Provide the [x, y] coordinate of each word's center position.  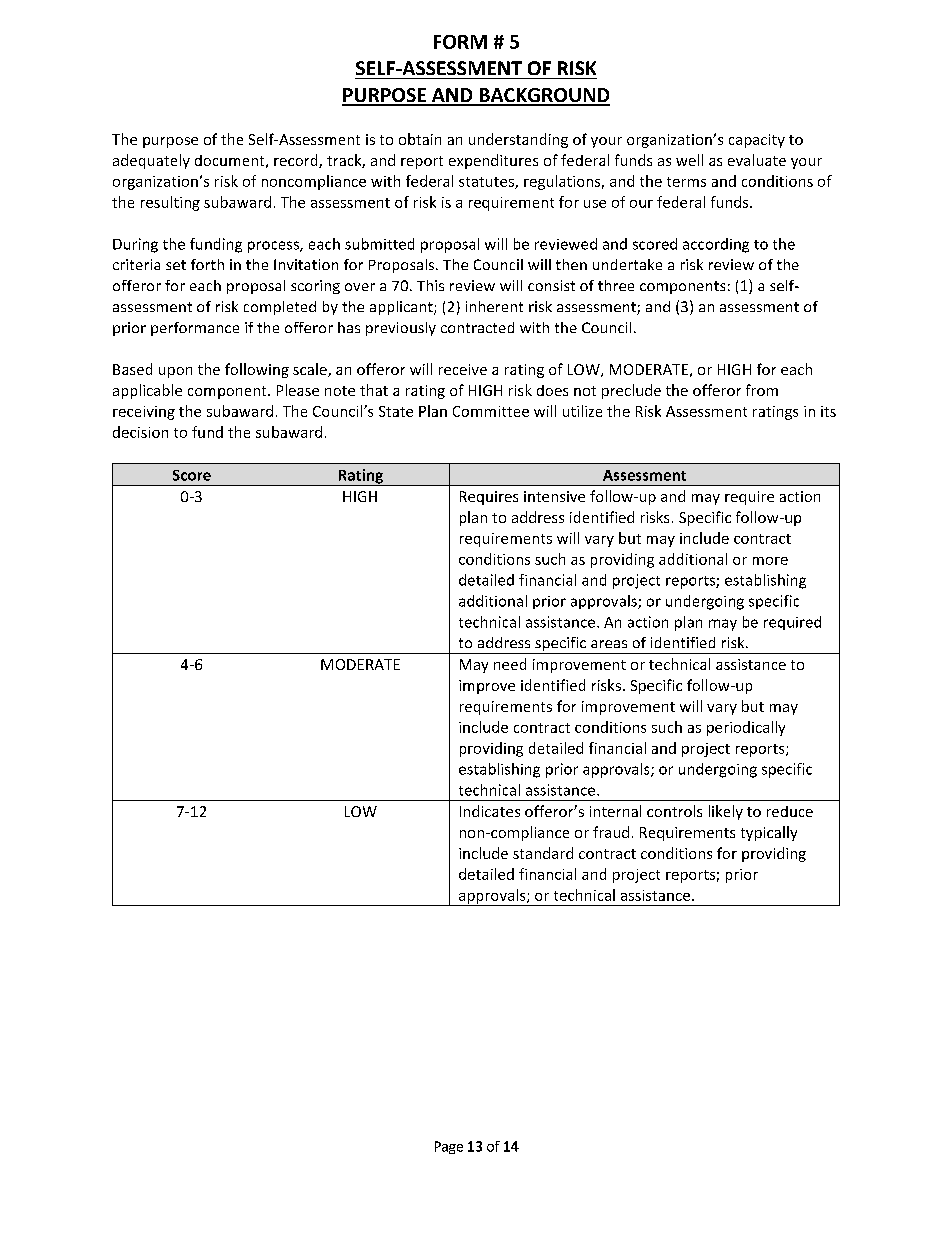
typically [769, 833]
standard [543, 853]
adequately [151, 161]
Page [449, 1147]
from [762, 390]
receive [463, 369]
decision [140, 432]
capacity [757, 141]
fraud [611, 832]
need [510, 664]
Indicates [490, 811]
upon [175, 372]
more [770, 561]
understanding [518, 140]
